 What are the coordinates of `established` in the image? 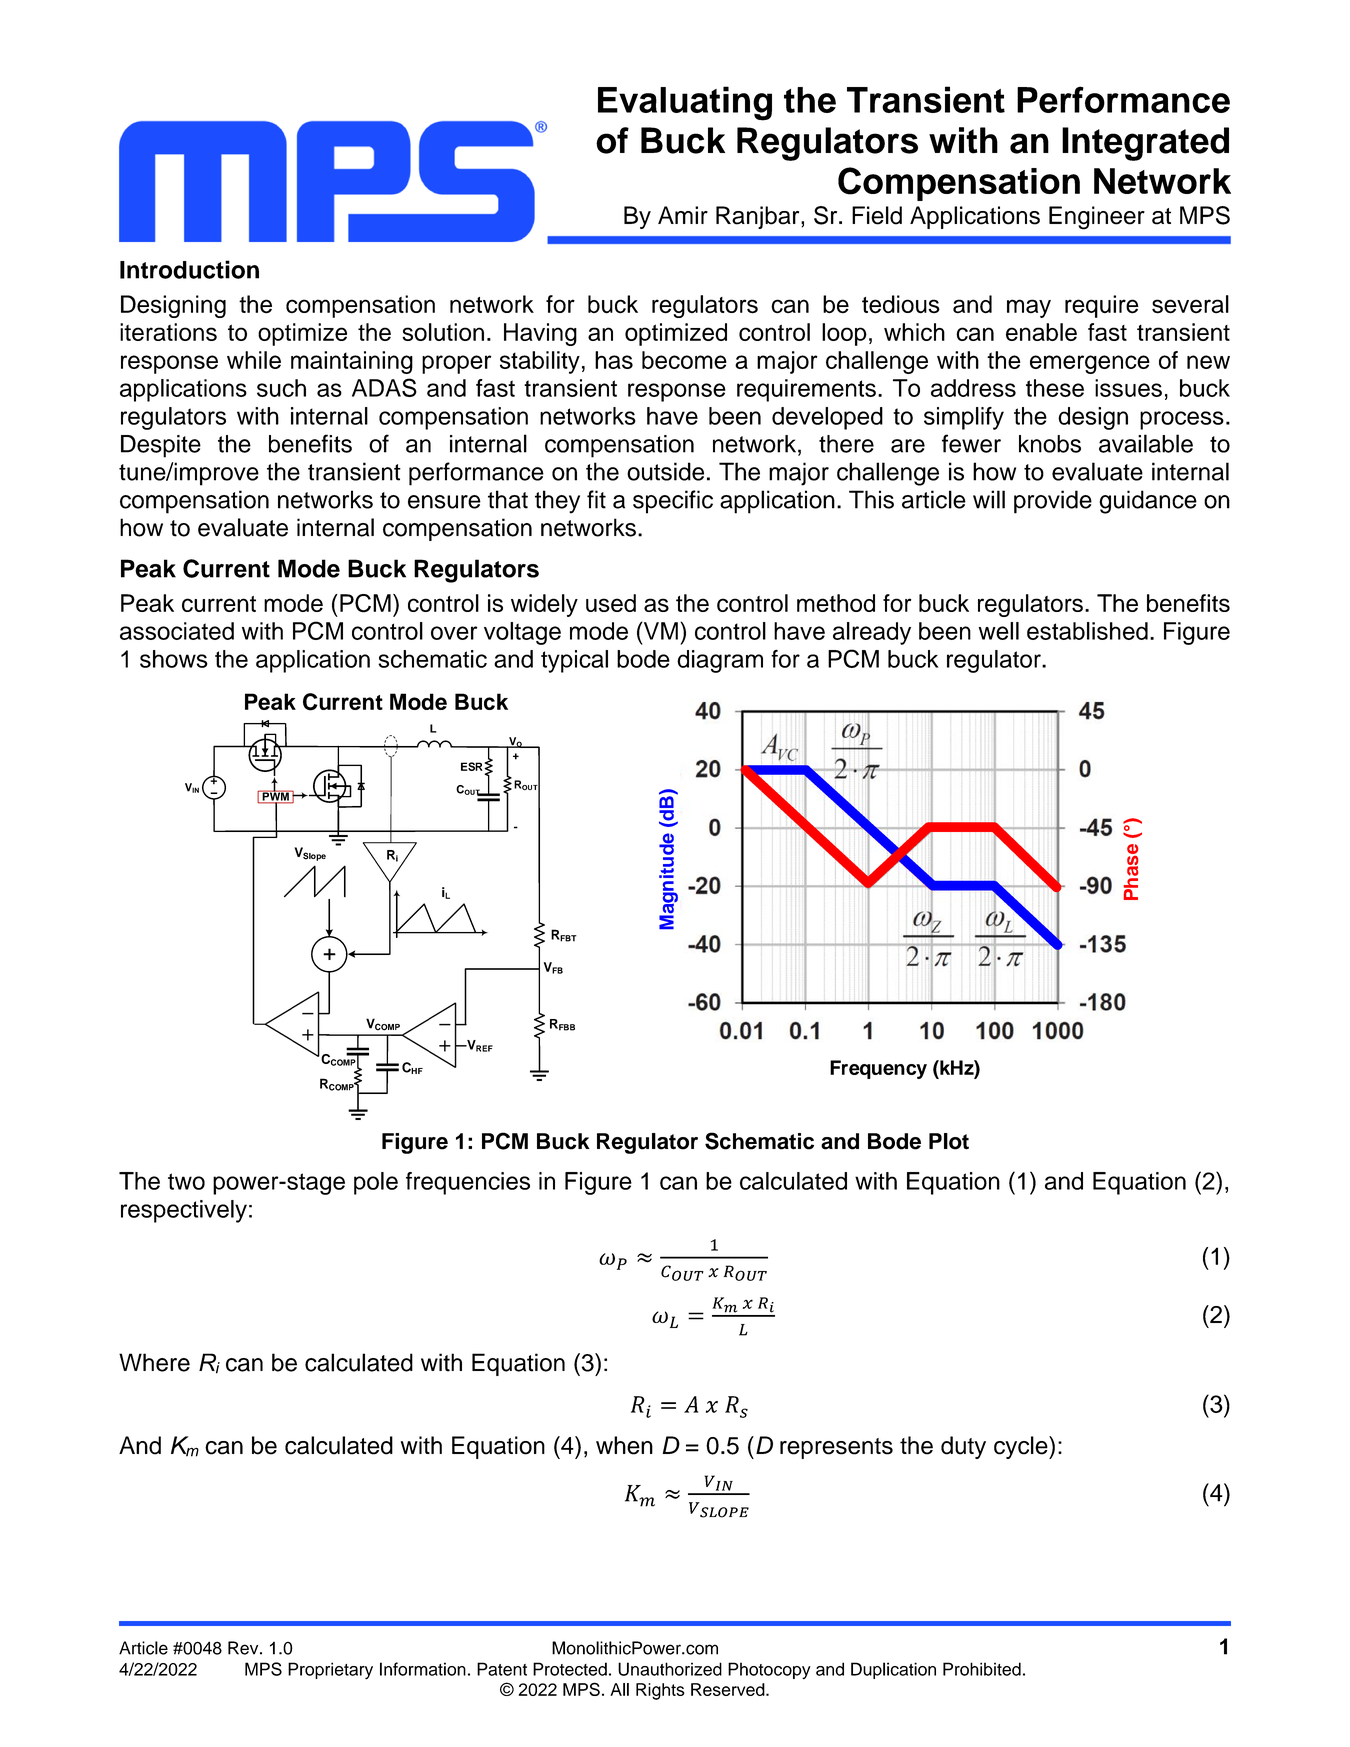 It's located at (1087, 631).
